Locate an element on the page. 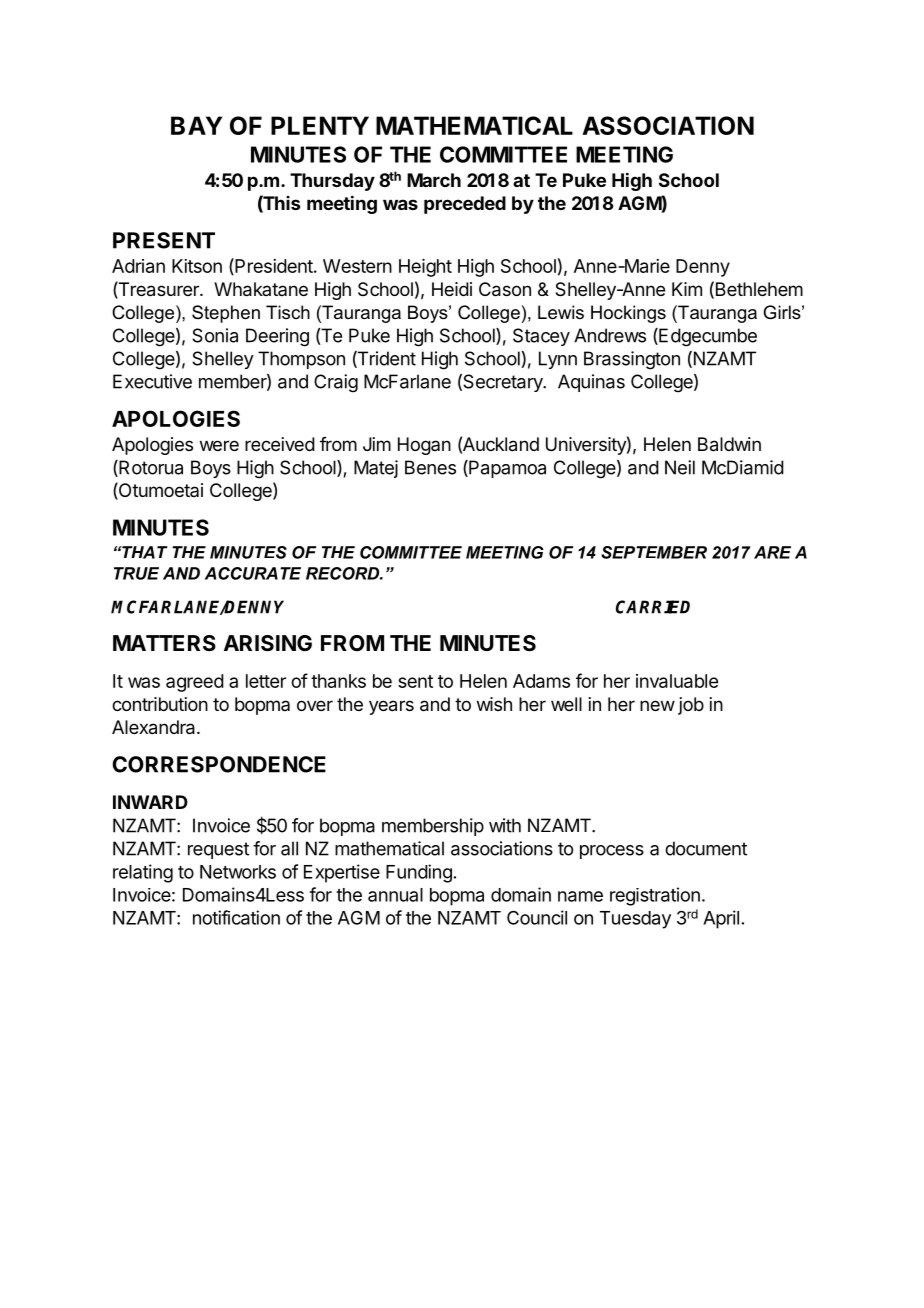 The image size is (924, 1308). Hogan is located at coordinates (424, 446).
